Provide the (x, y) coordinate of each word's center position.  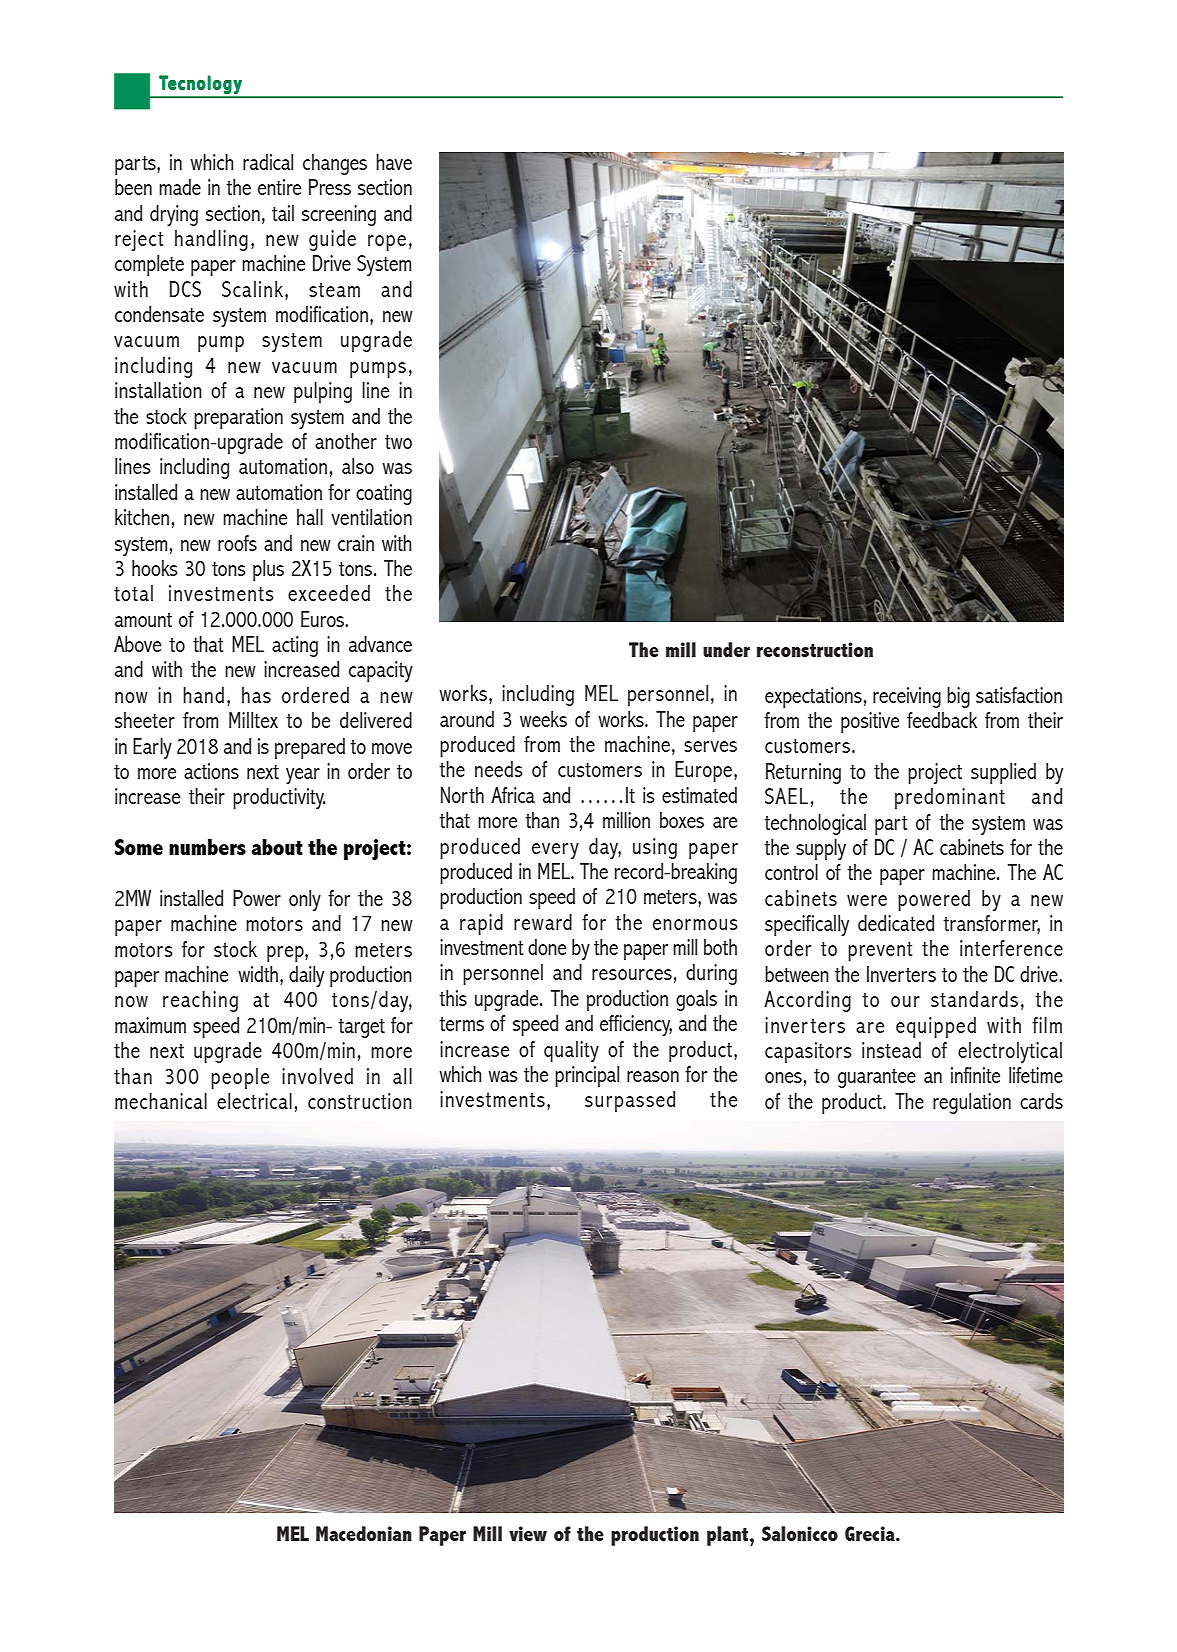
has (256, 695)
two (398, 442)
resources (632, 974)
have (394, 162)
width (258, 974)
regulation (972, 1103)
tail (283, 213)
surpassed (630, 1101)
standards (974, 999)
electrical (254, 1101)
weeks (543, 719)
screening (339, 215)
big (958, 697)
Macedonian (364, 1533)
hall (310, 517)
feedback (942, 720)
